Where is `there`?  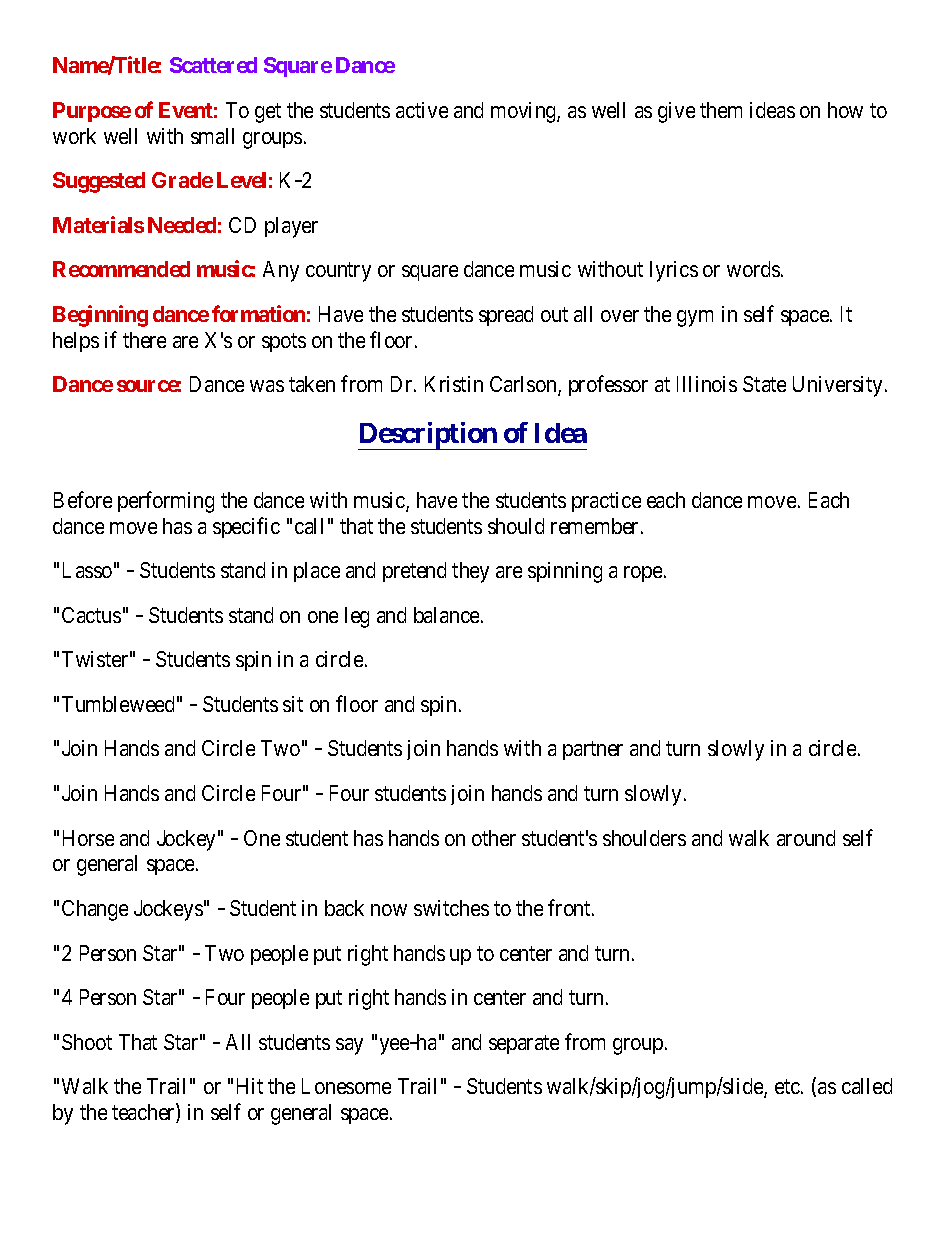 there is located at coordinates (144, 340).
